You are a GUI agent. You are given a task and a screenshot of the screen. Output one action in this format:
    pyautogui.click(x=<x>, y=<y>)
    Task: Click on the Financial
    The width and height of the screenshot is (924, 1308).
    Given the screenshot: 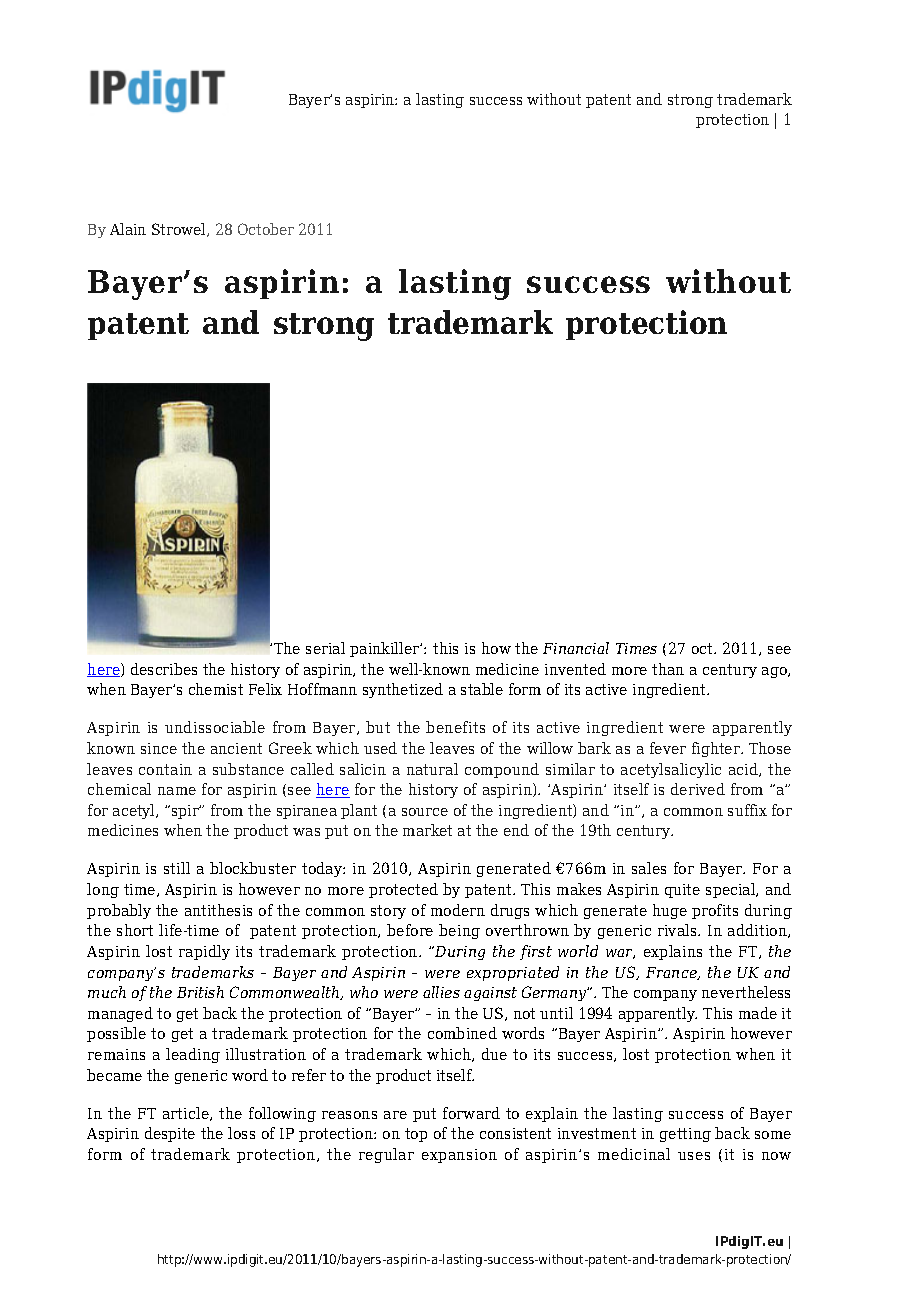 What is the action you would take?
    pyautogui.click(x=576, y=648)
